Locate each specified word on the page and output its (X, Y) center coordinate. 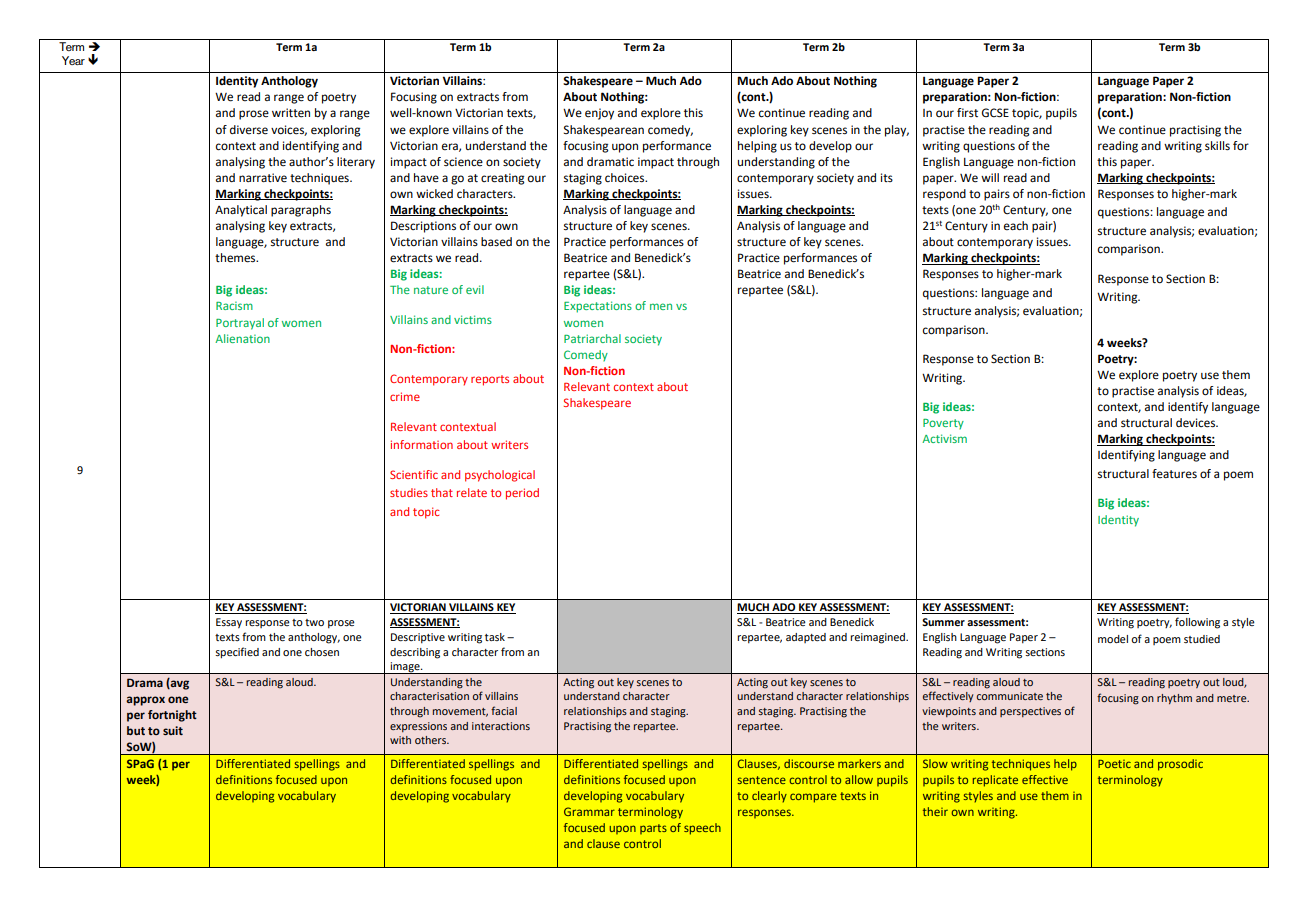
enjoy (599, 114)
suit (173, 730)
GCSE (995, 113)
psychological (500, 476)
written (291, 113)
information (422, 444)
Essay (229, 623)
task (495, 637)
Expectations (598, 307)
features (1174, 474)
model (1113, 639)
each (1016, 226)
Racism (234, 306)
